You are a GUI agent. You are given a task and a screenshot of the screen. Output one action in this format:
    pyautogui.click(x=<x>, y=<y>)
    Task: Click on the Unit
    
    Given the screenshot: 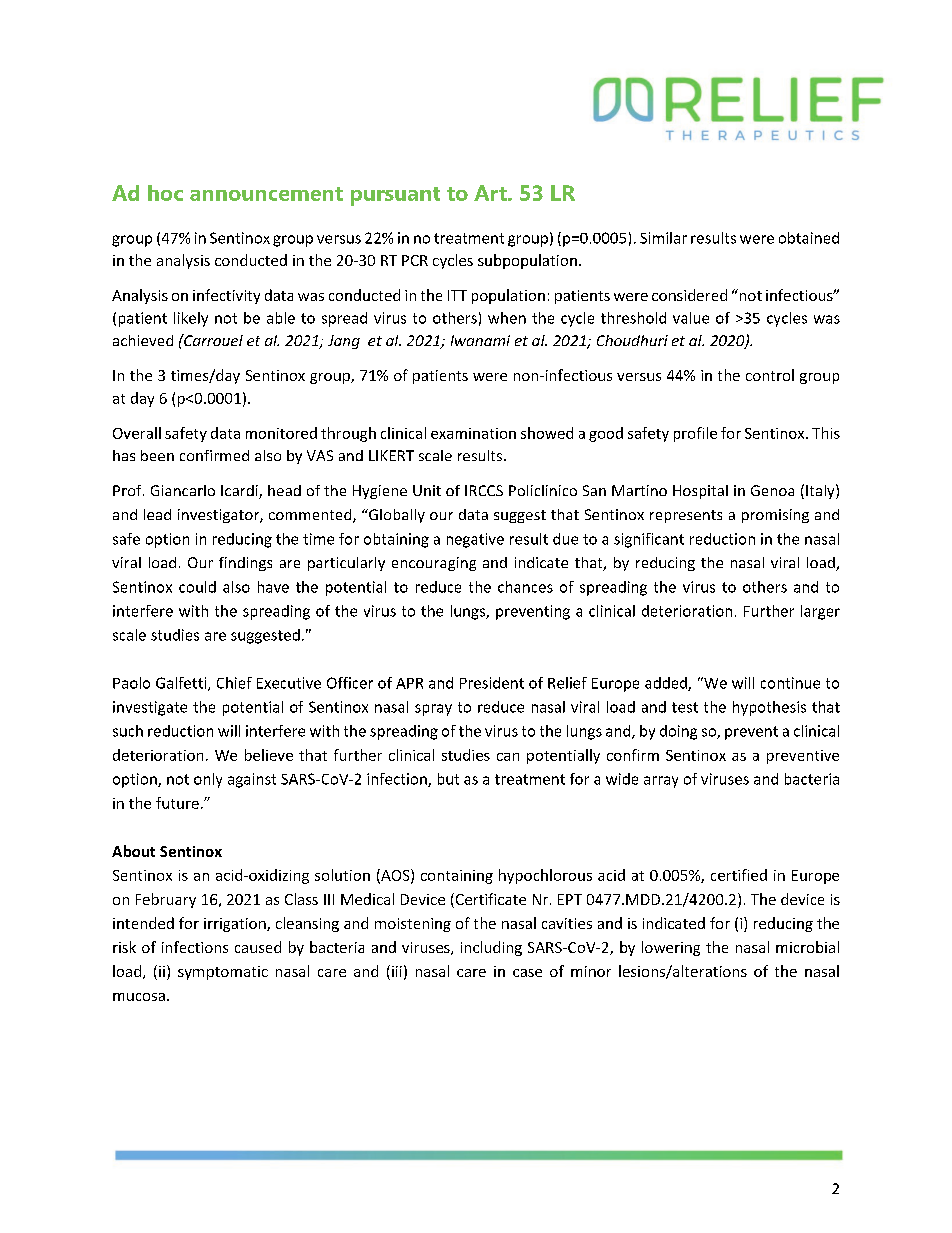 What is the action you would take?
    pyautogui.click(x=427, y=490)
